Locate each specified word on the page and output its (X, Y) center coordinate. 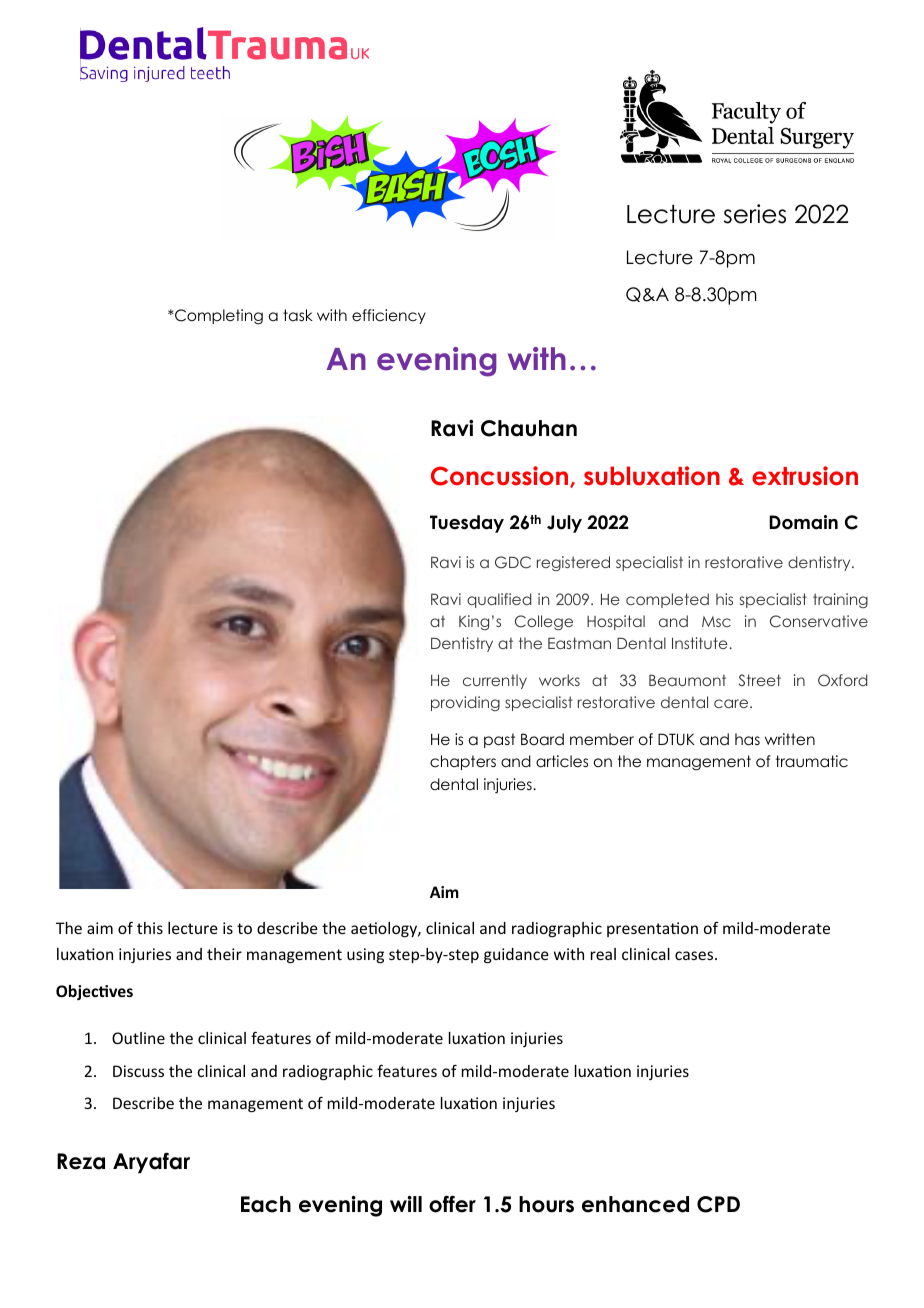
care (732, 703)
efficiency (389, 316)
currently (495, 681)
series (755, 214)
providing (465, 703)
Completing (218, 317)
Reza (81, 1161)
